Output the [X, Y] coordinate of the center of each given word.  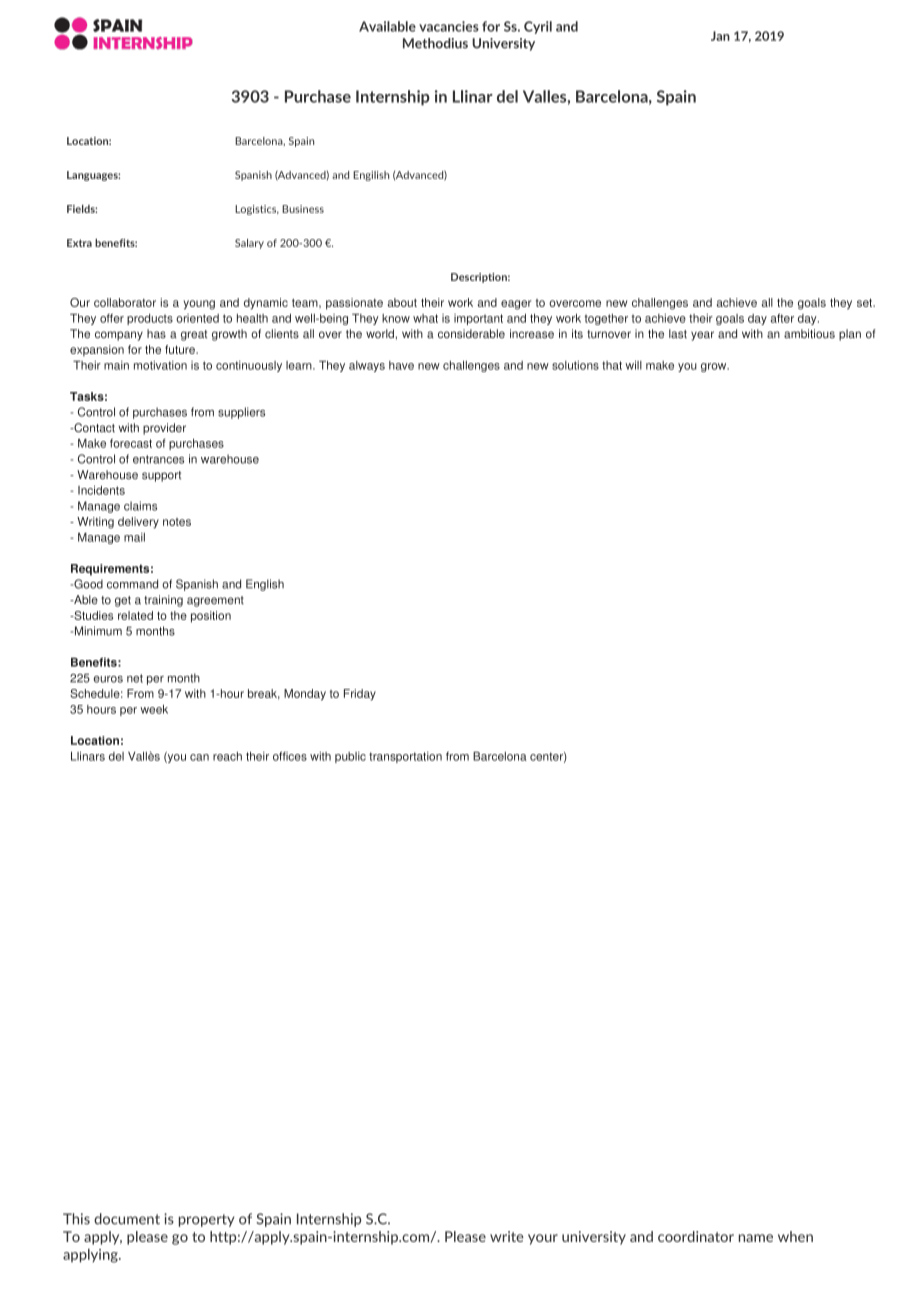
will [633, 365]
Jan [720, 36]
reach [227, 756]
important [478, 319]
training [163, 601]
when [795, 1236]
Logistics [257, 210]
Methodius [435, 43]
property [207, 1220]
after [782, 318]
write [507, 1236]
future [181, 349]
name [756, 1238]
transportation [405, 757]
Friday [360, 695]
